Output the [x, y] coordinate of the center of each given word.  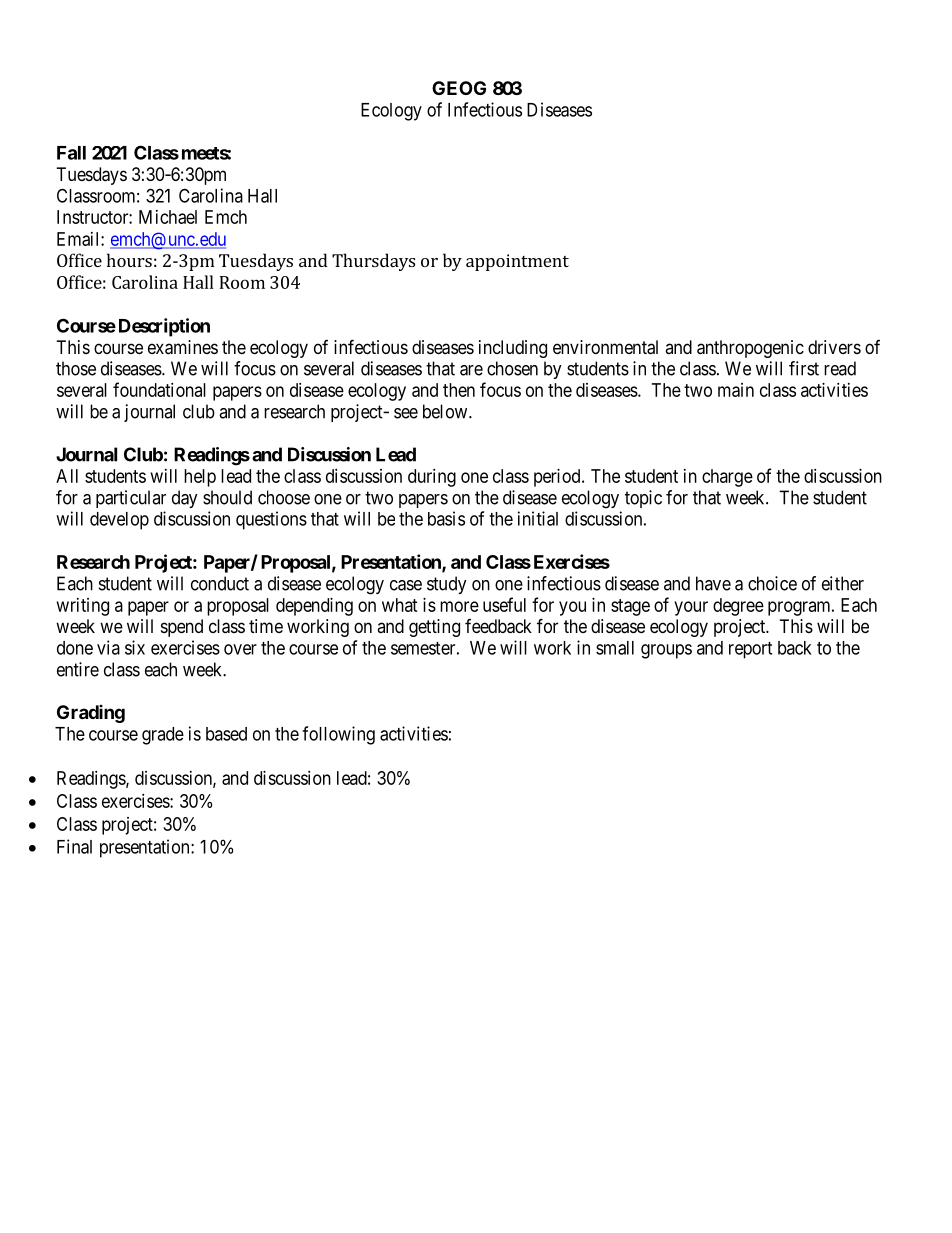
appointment [517, 262]
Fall [71, 153]
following [338, 735]
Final [74, 846]
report [750, 650]
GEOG [459, 88]
